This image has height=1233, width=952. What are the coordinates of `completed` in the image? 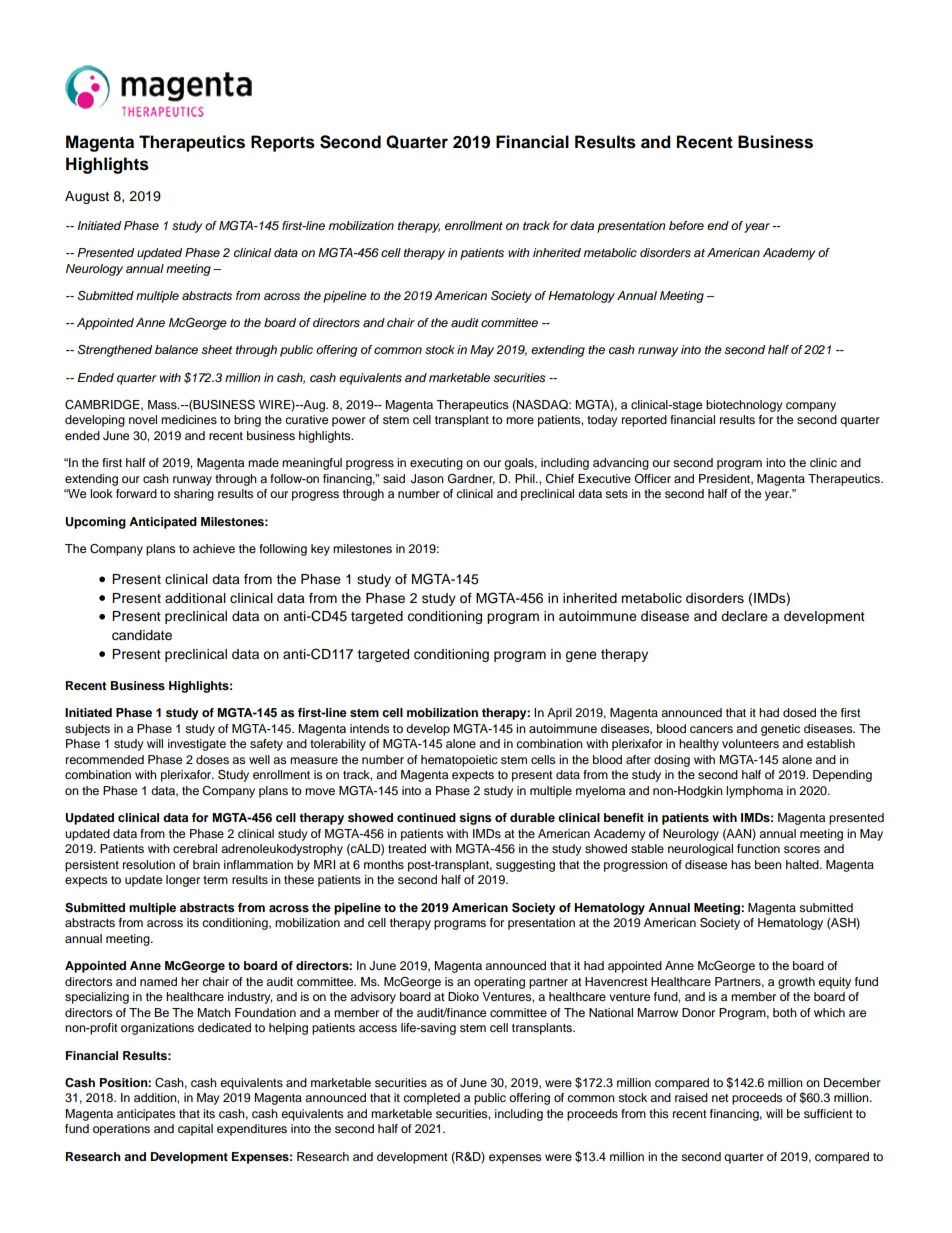 It's located at (431, 1099).
